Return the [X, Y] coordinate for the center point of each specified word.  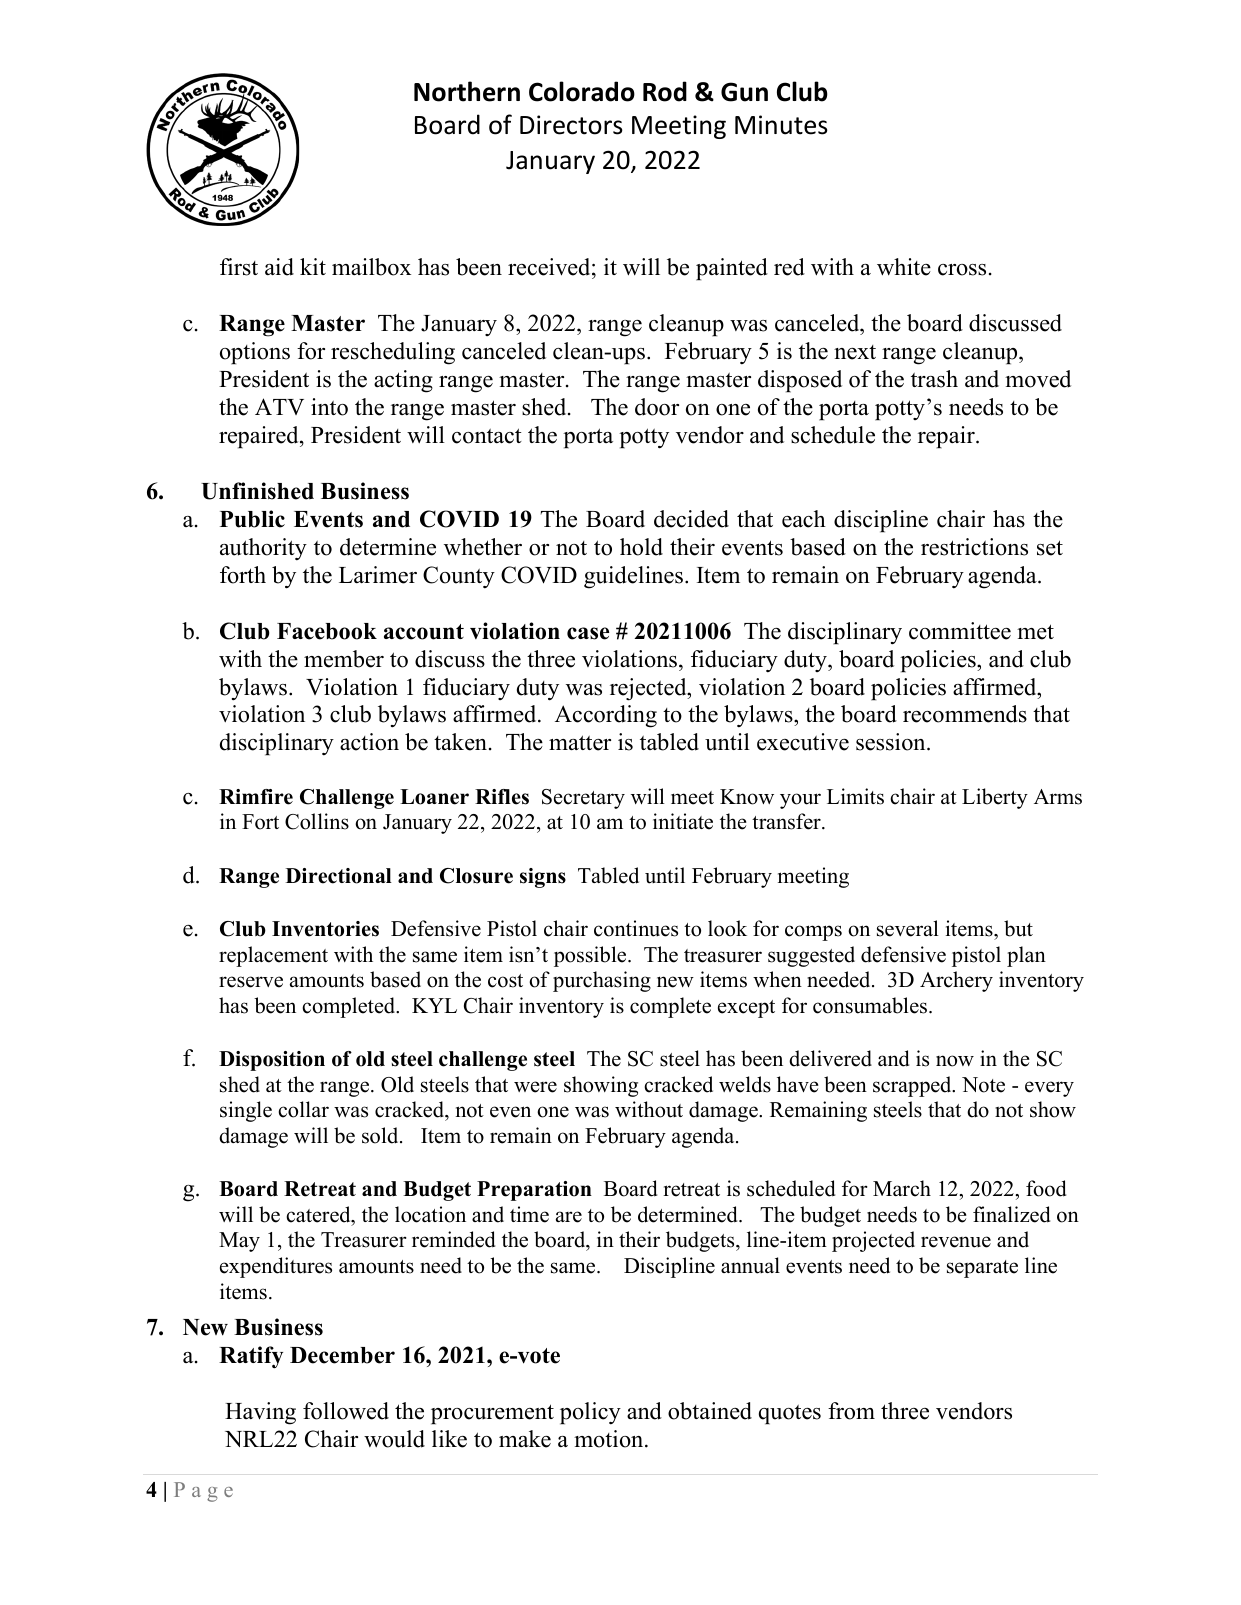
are [569, 1217]
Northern [467, 91]
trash [934, 379]
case [588, 633]
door [657, 407]
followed [346, 1411]
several [908, 928]
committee [960, 631]
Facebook [327, 631]
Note [983, 1085]
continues [636, 928]
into [329, 407]
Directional [339, 876]
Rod [665, 91]
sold [381, 1135]
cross [962, 270]
